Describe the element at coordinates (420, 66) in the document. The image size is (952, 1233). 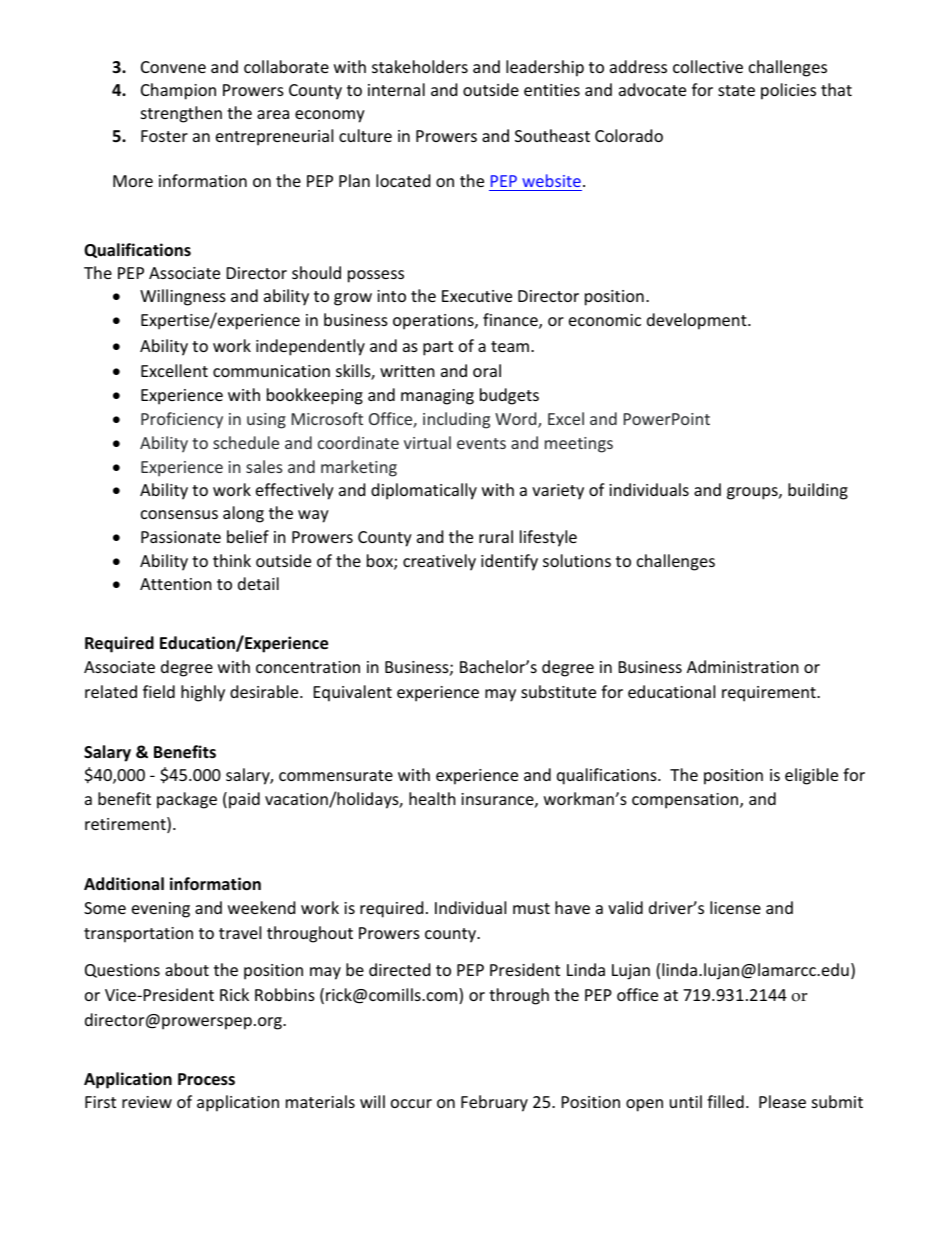
I see `stakeholders` at that location.
